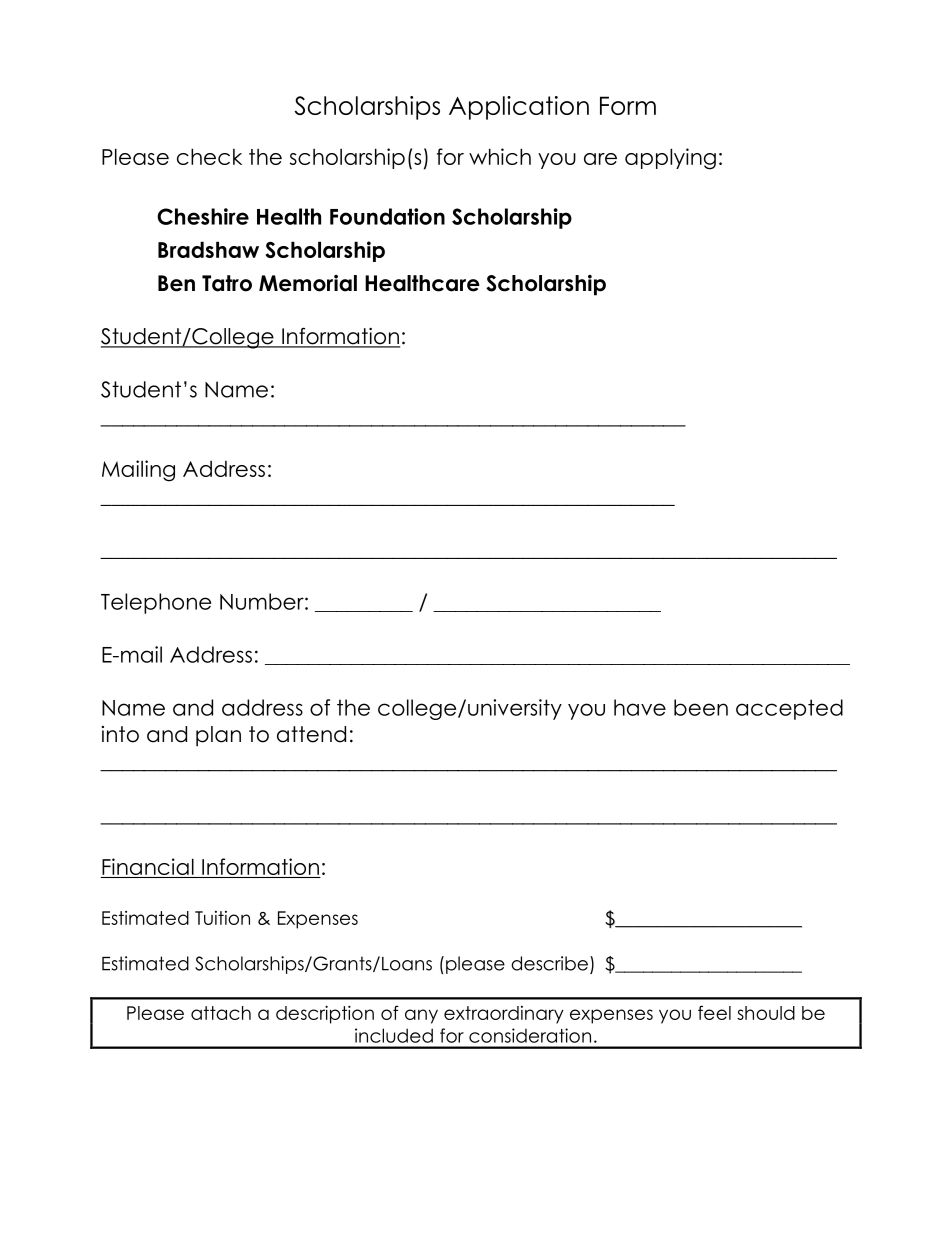 This screenshot has width=952, height=1233. I want to click on attach, so click(221, 1013).
